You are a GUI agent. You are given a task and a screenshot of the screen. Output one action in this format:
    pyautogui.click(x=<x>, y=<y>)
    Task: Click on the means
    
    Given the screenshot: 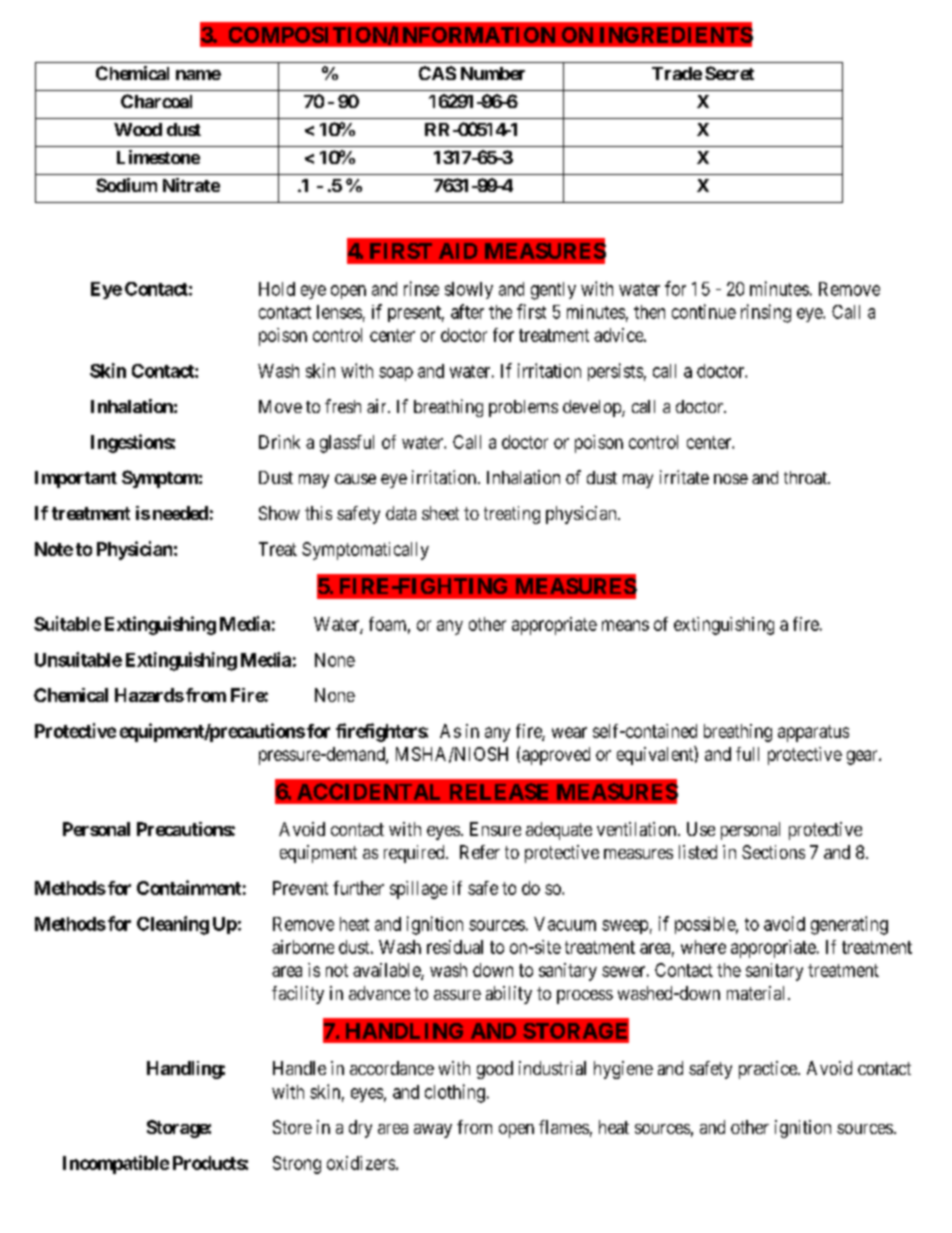 What is the action you would take?
    pyautogui.click(x=625, y=625)
